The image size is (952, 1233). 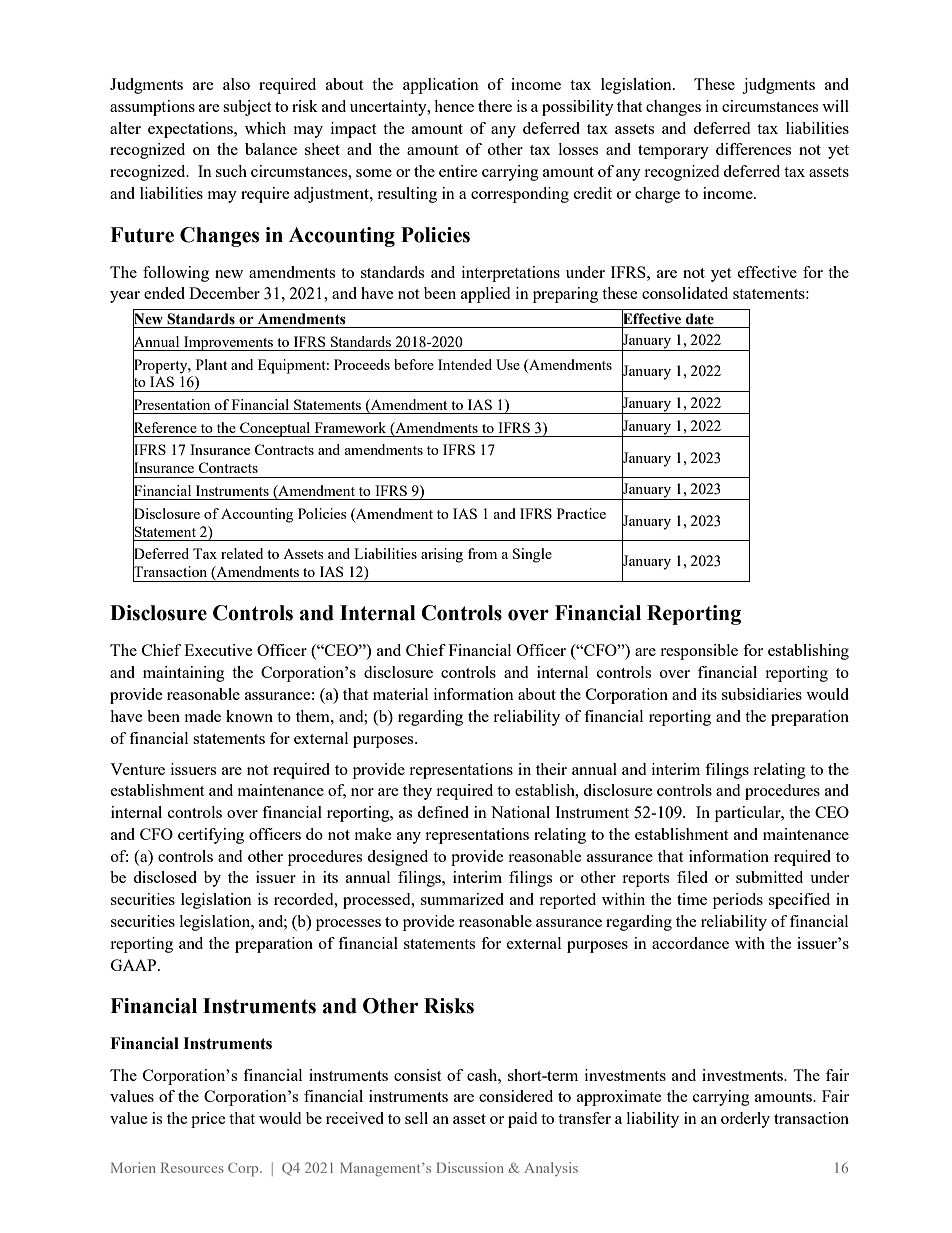 What do you see at coordinates (699, 652) in the image?
I see `responsible` at bounding box center [699, 652].
